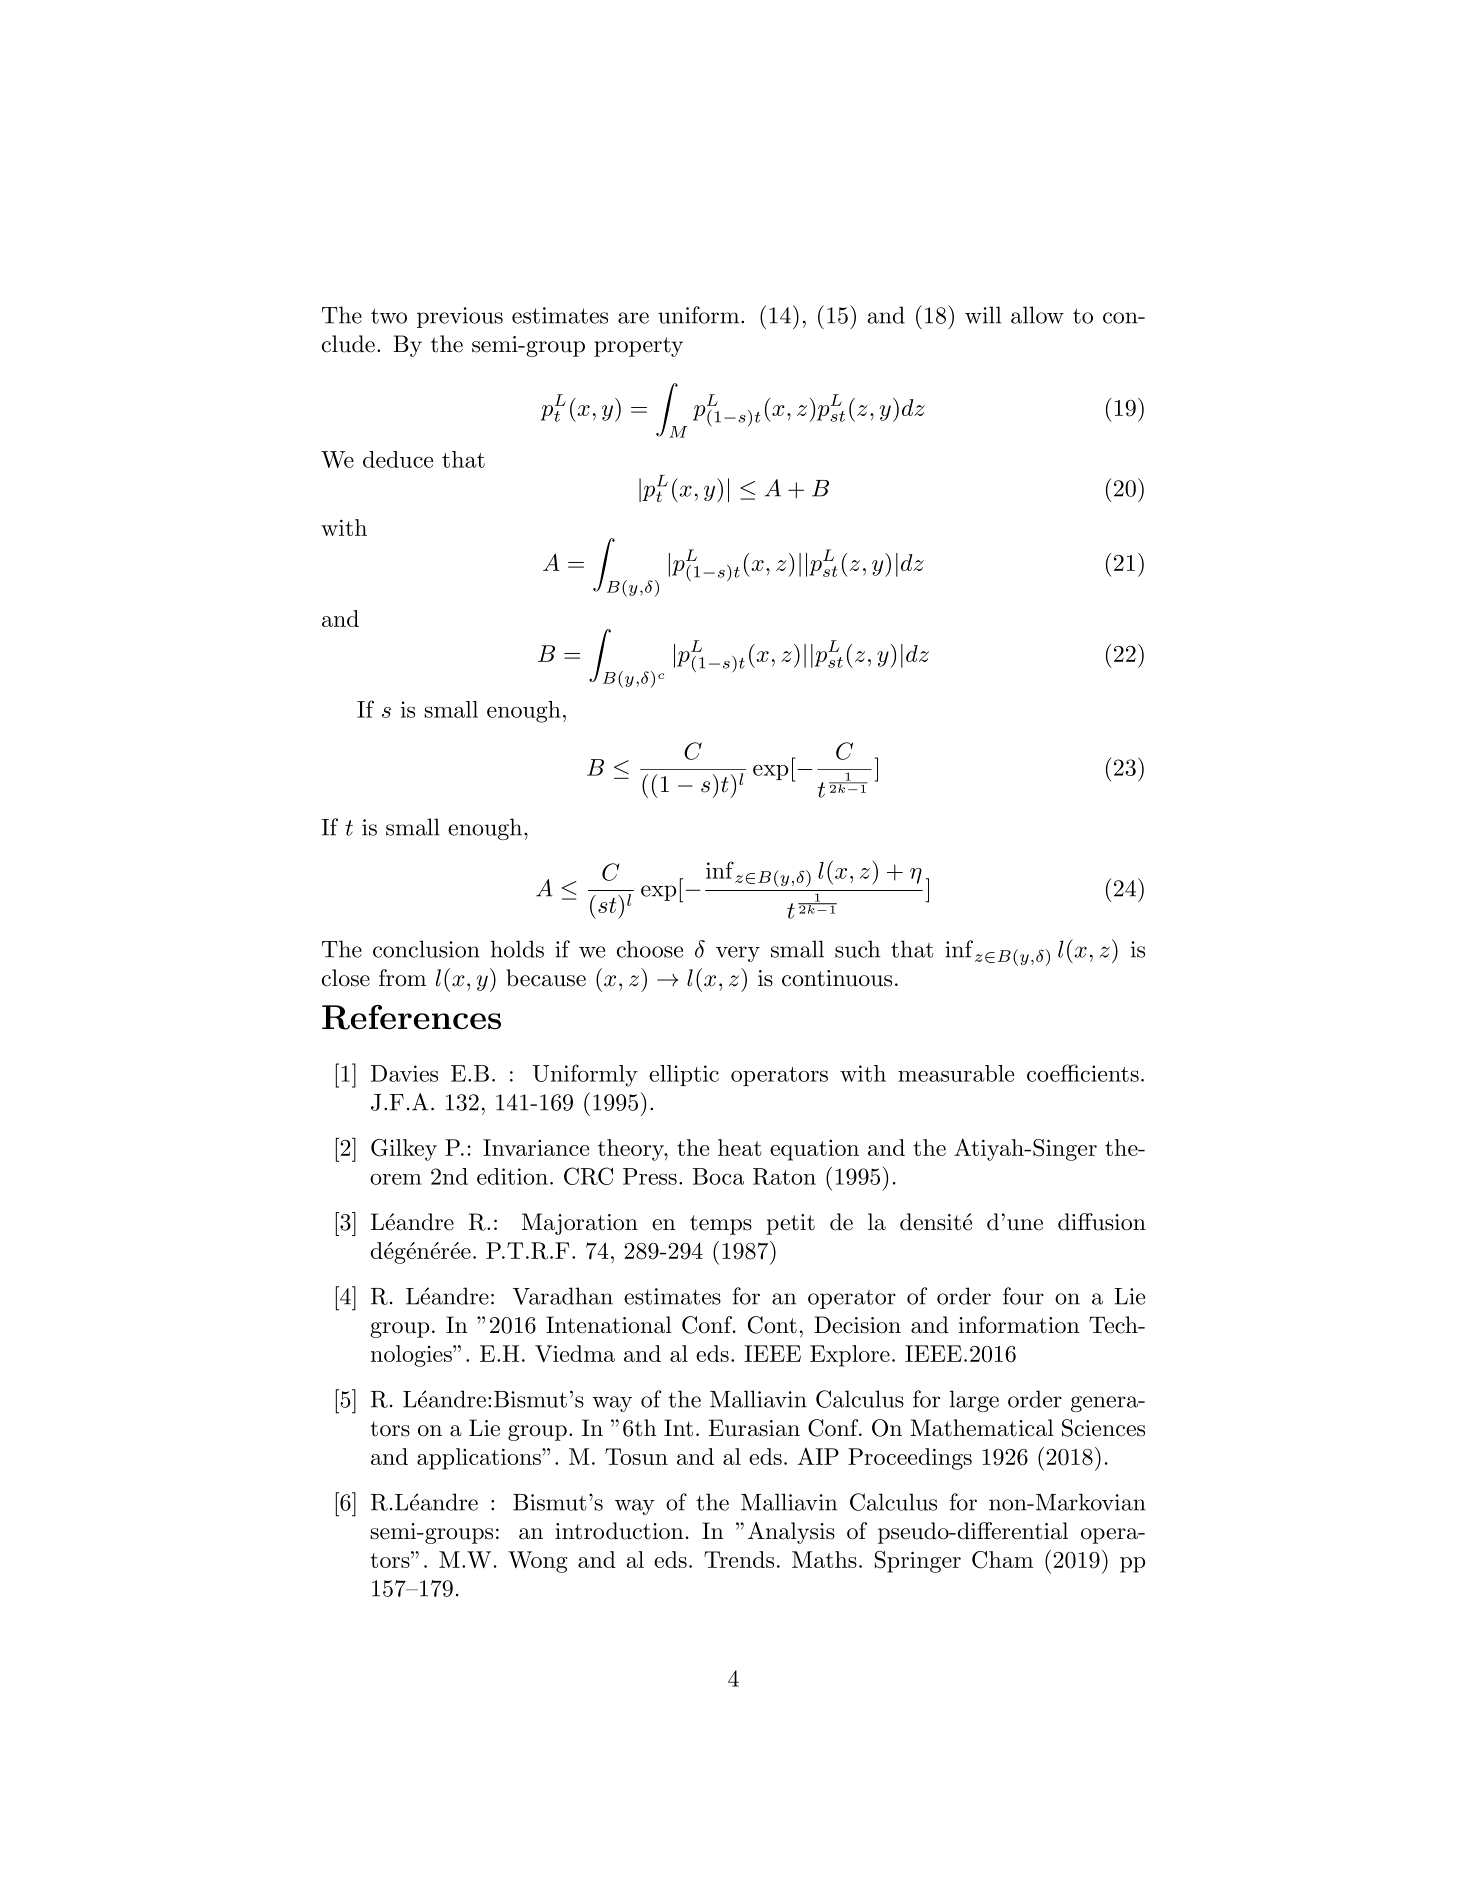  Describe the element at coordinates (398, 459) in the screenshot. I see `deduce` at that location.
